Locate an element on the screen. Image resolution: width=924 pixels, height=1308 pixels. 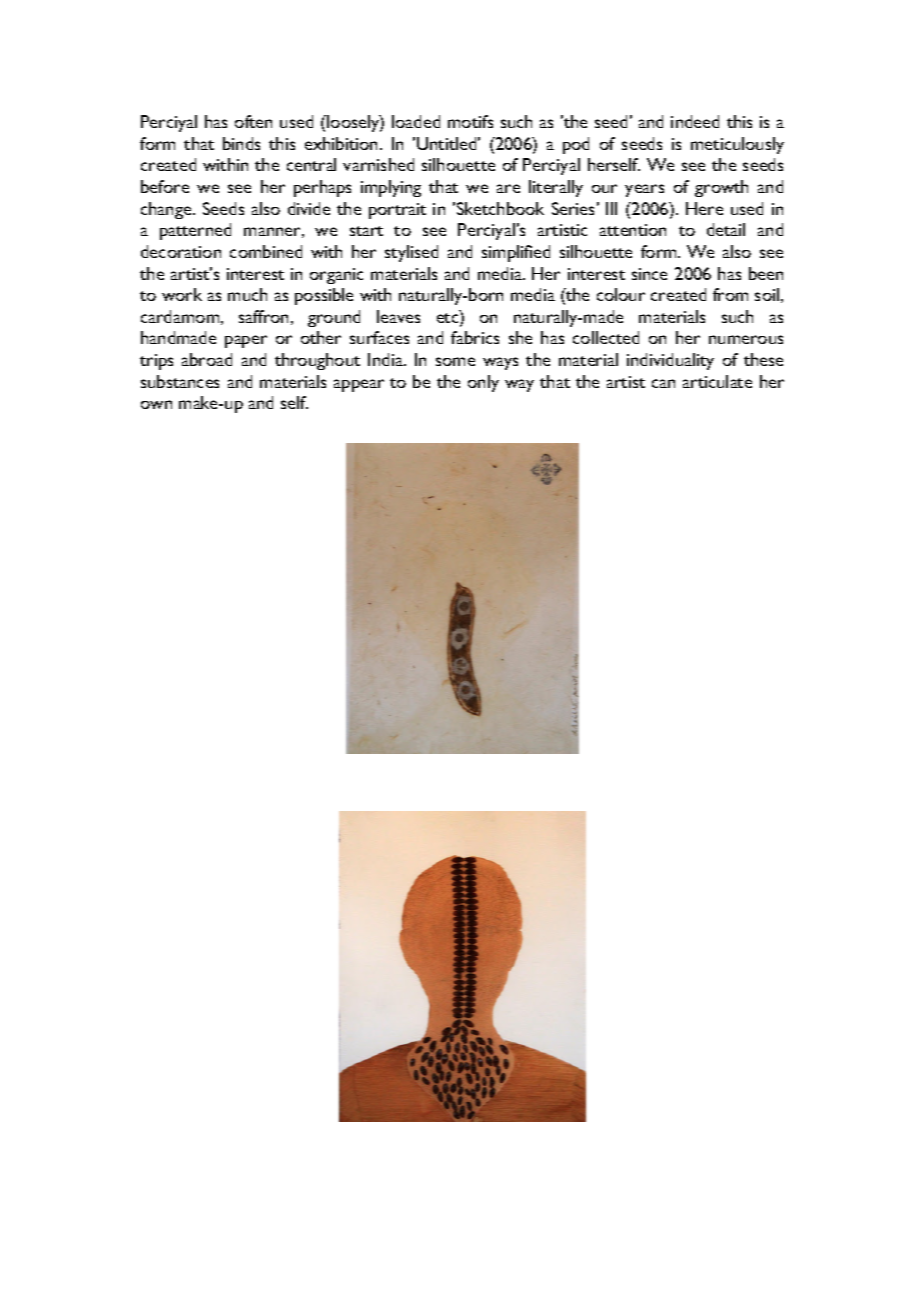
indeed is located at coordinates (695, 121).
